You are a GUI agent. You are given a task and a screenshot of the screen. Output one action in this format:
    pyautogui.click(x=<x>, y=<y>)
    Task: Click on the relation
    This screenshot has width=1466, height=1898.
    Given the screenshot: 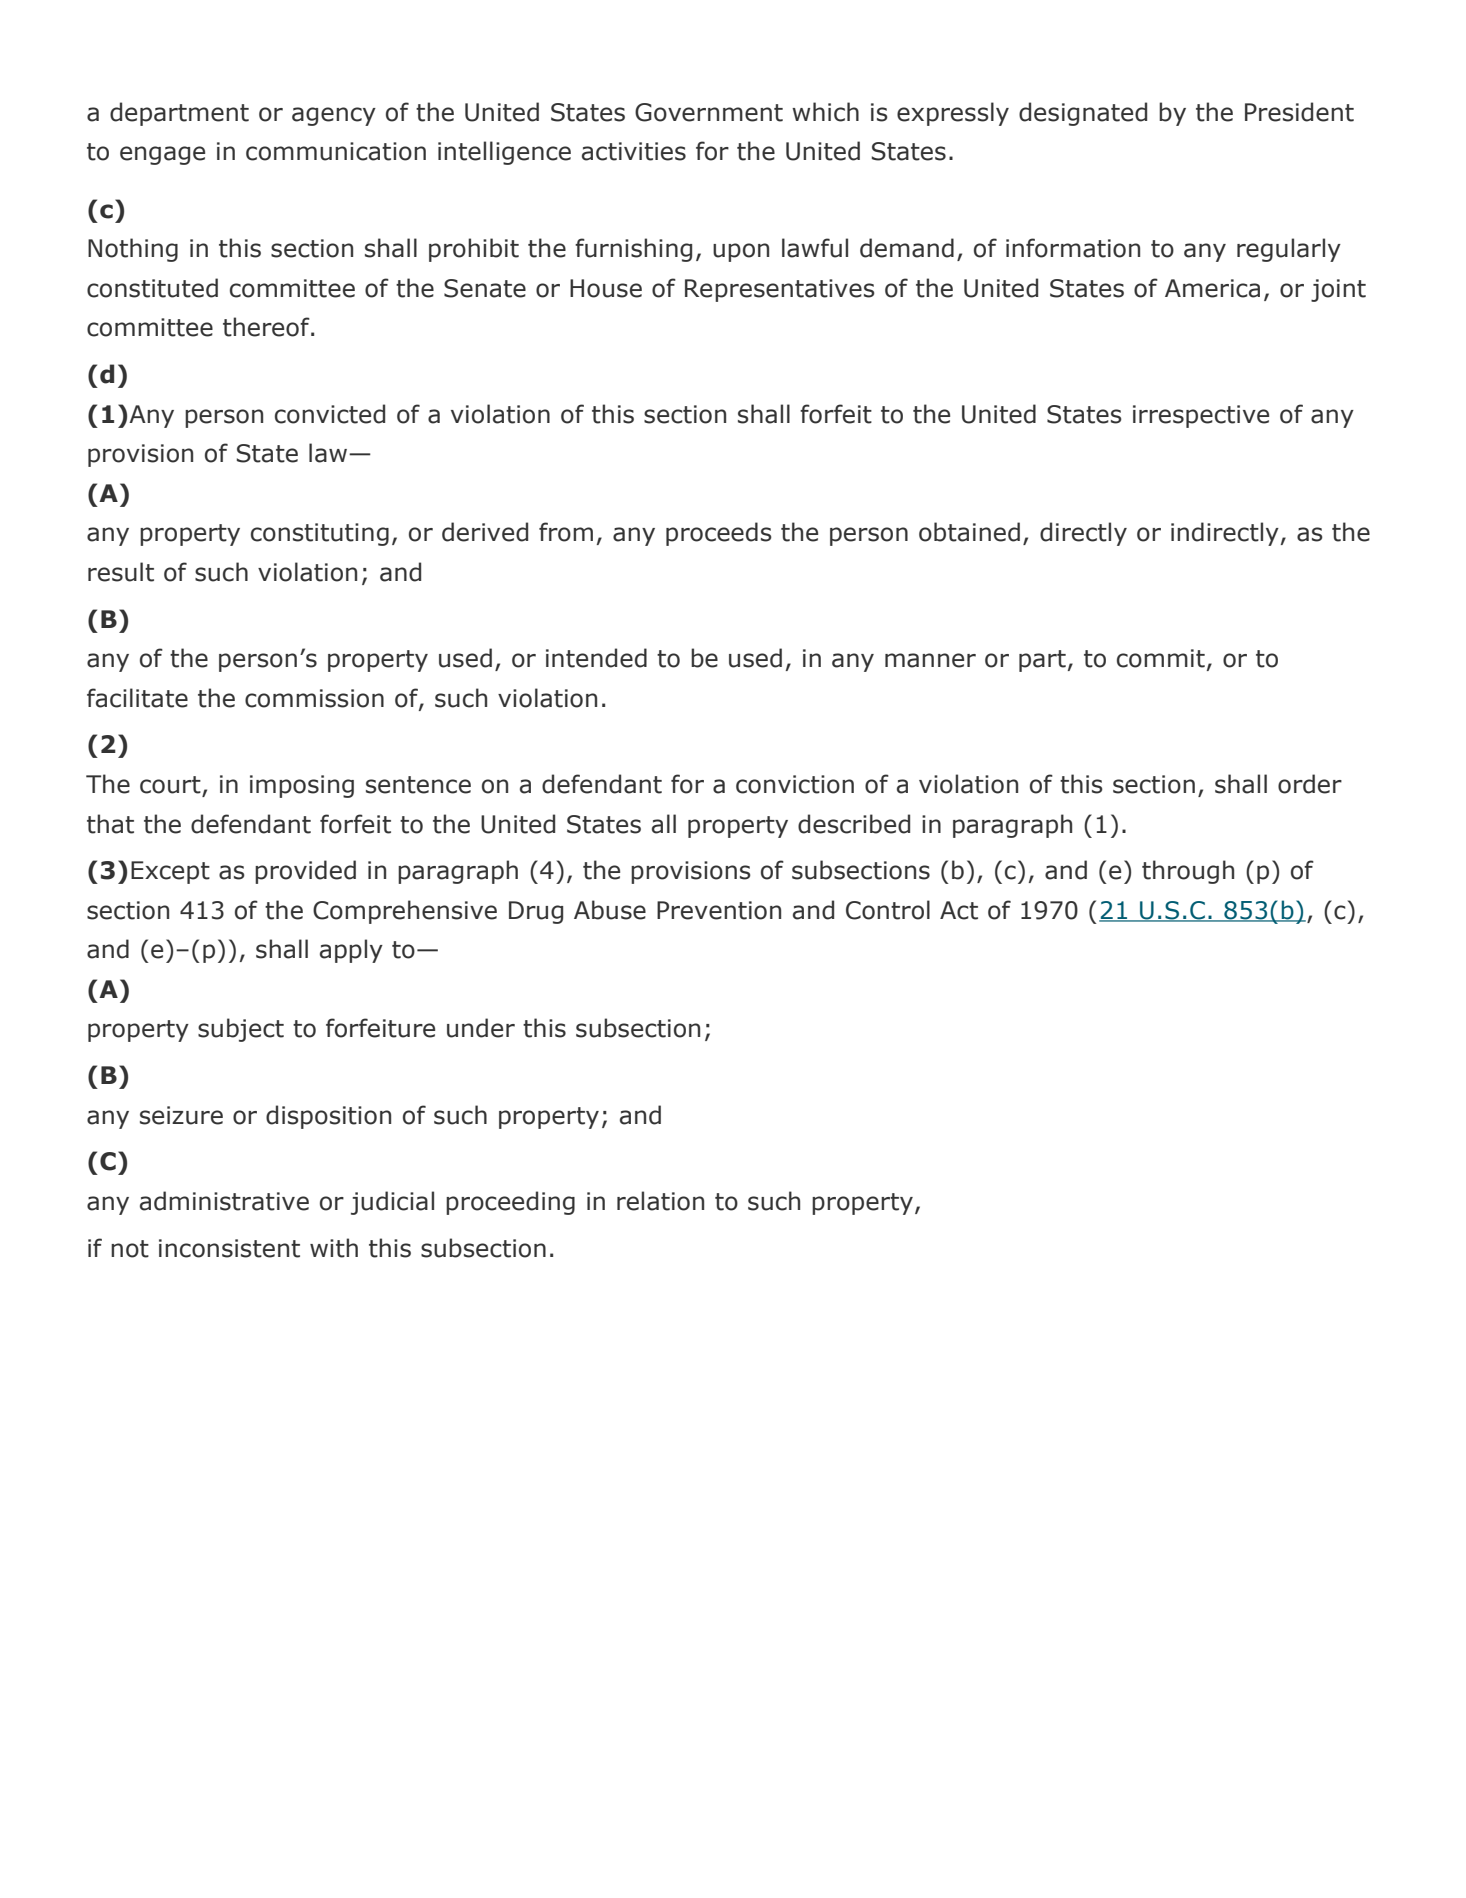 What is the action you would take?
    pyautogui.click(x=660, y=1201)
